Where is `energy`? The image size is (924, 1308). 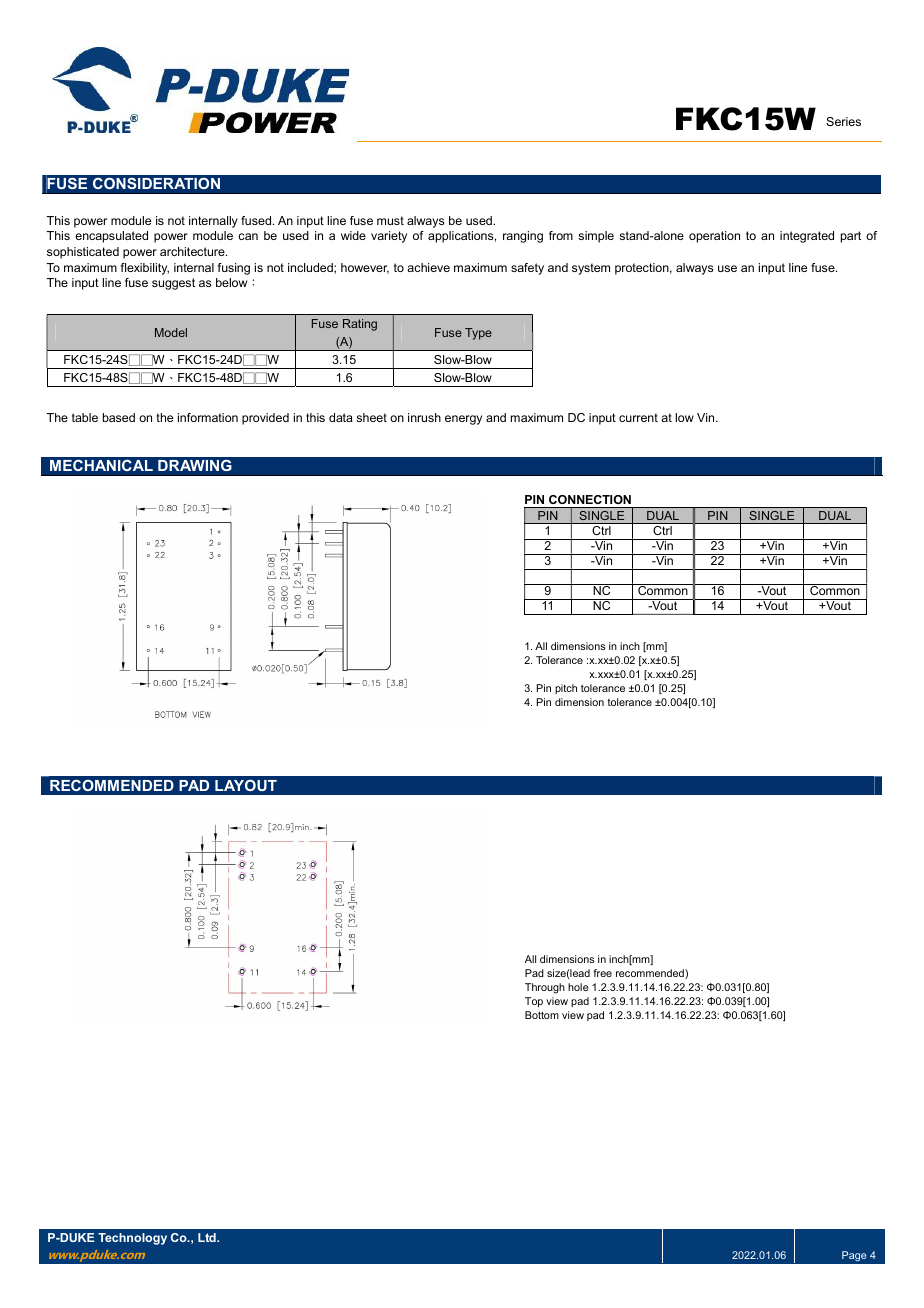
energy is located at coordinates (463, 420).
